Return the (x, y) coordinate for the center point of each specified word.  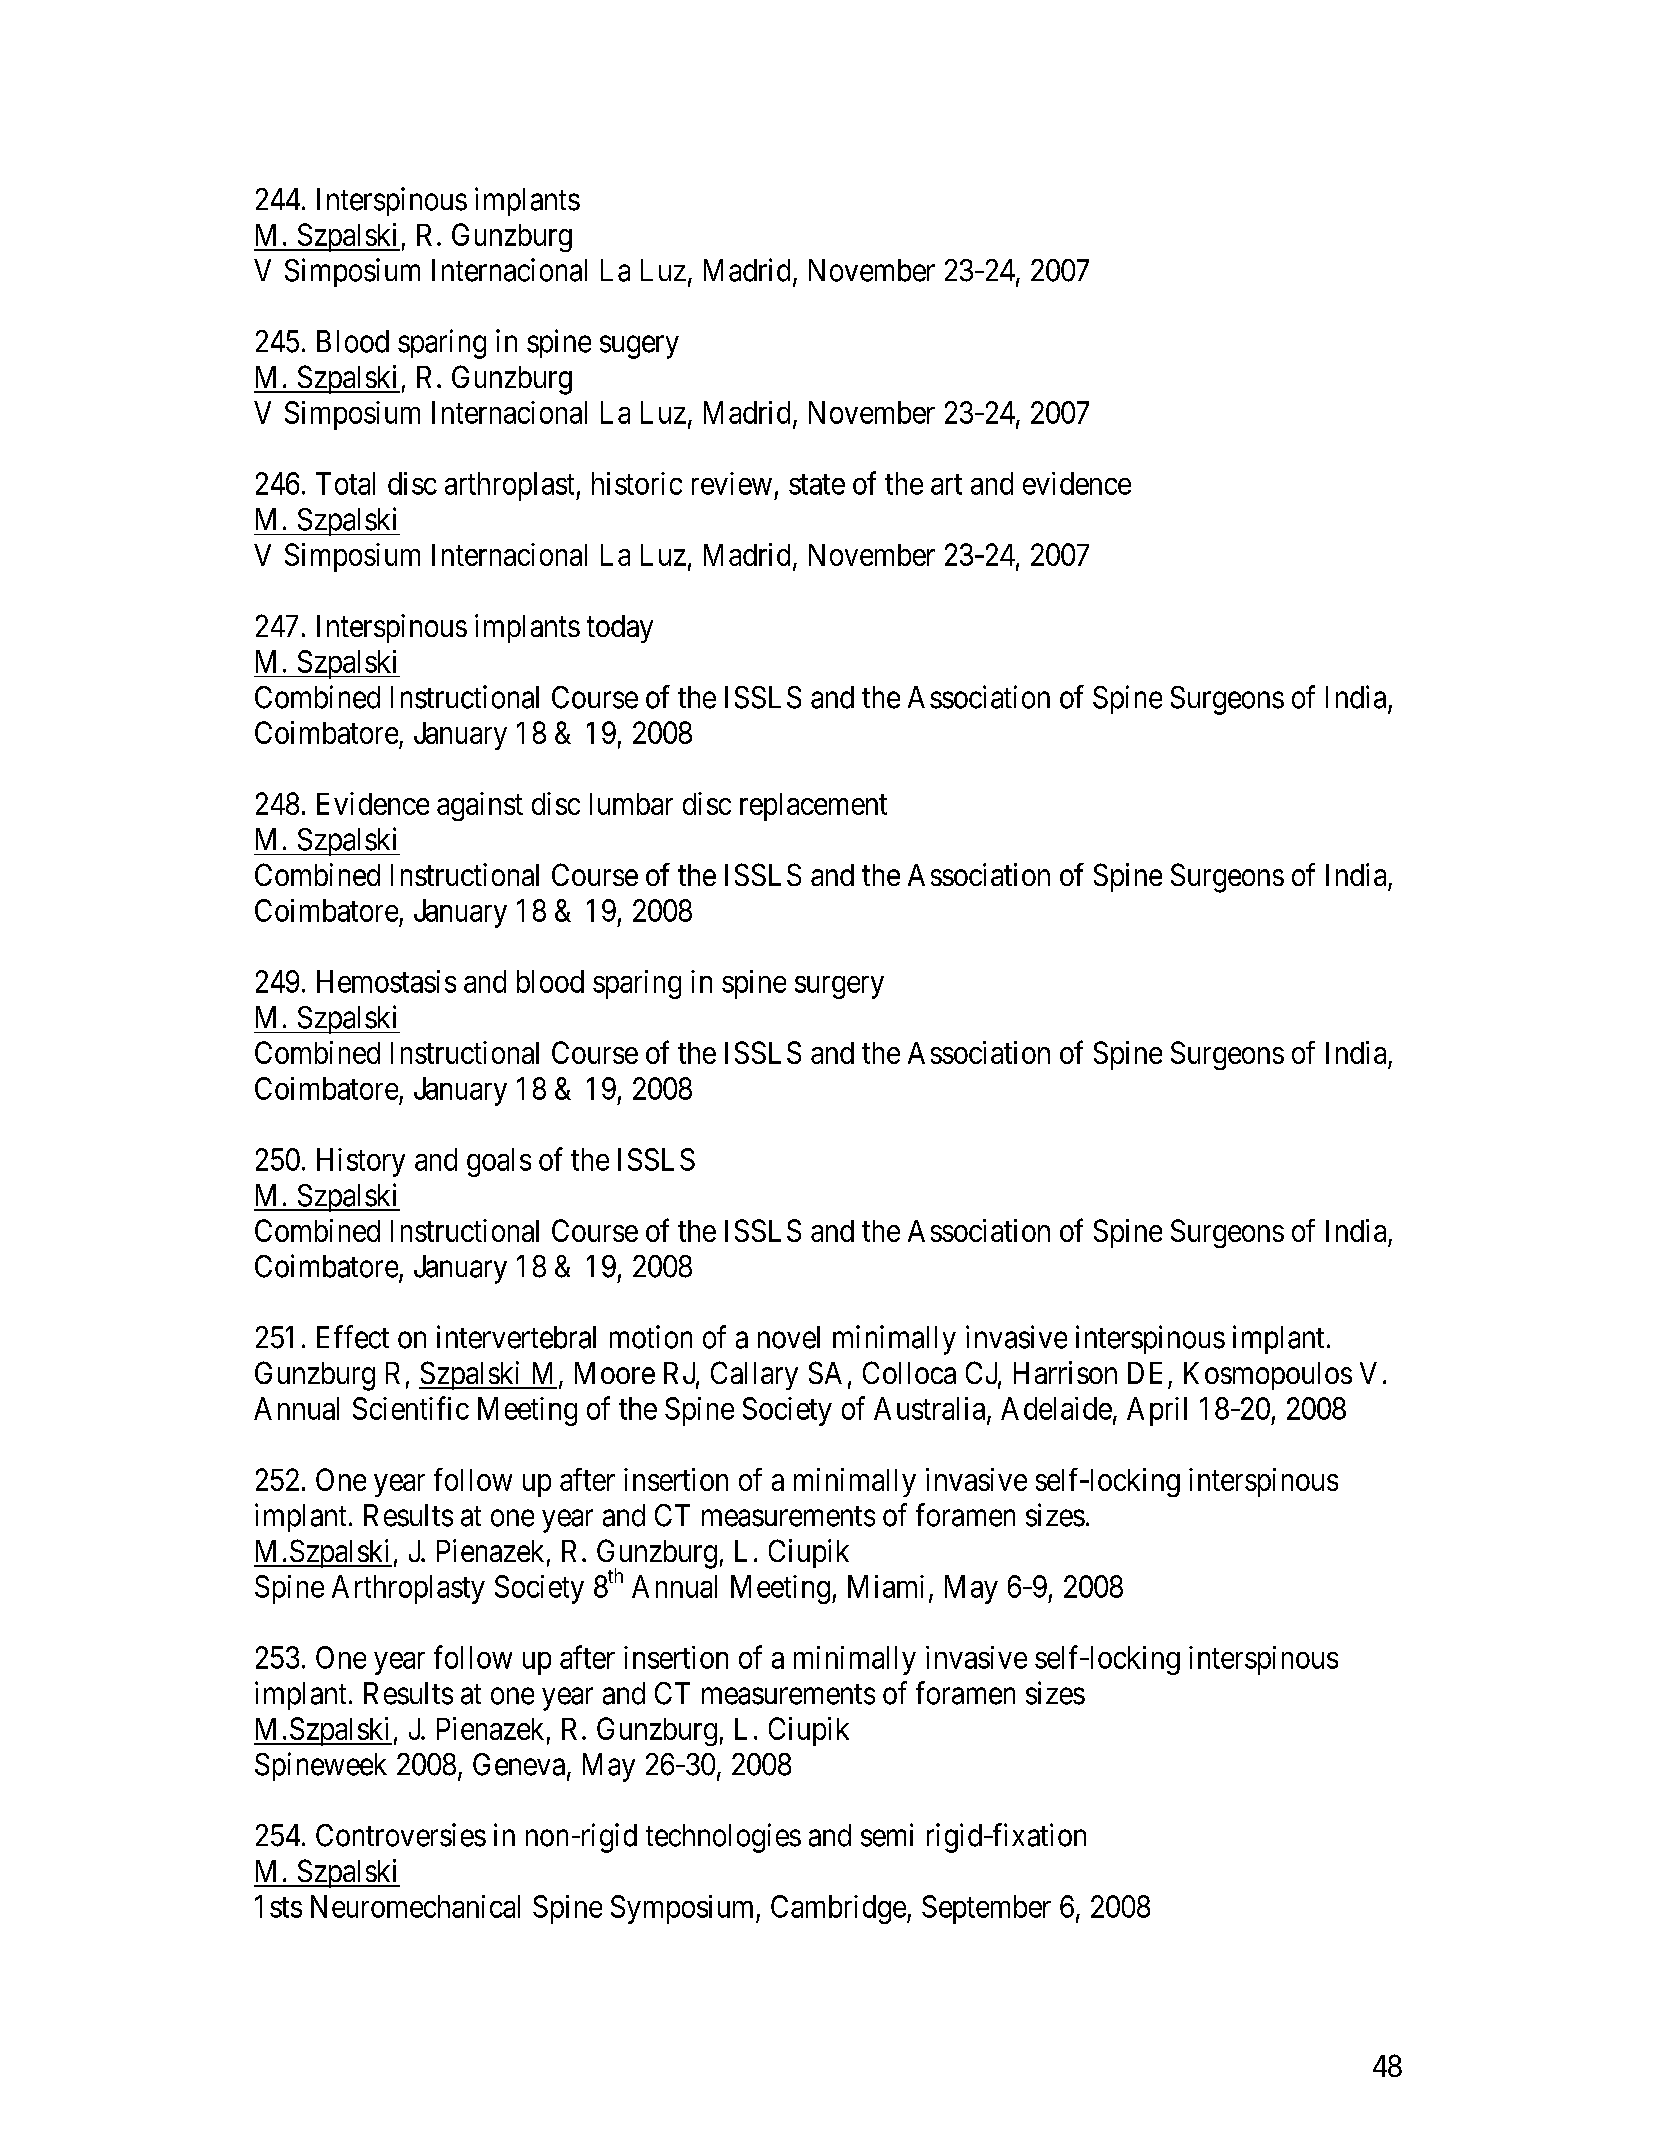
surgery (839, 987)
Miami (886, 1586)
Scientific (411, 1408)
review (732, 483)
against (480, 806)
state (817, 484)
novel (789, 1337)
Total (345, 483)
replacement (813, 807)
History (361, 1162)
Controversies (401, 1835)
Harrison (1065, 1372)
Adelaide (1056, 1408)
